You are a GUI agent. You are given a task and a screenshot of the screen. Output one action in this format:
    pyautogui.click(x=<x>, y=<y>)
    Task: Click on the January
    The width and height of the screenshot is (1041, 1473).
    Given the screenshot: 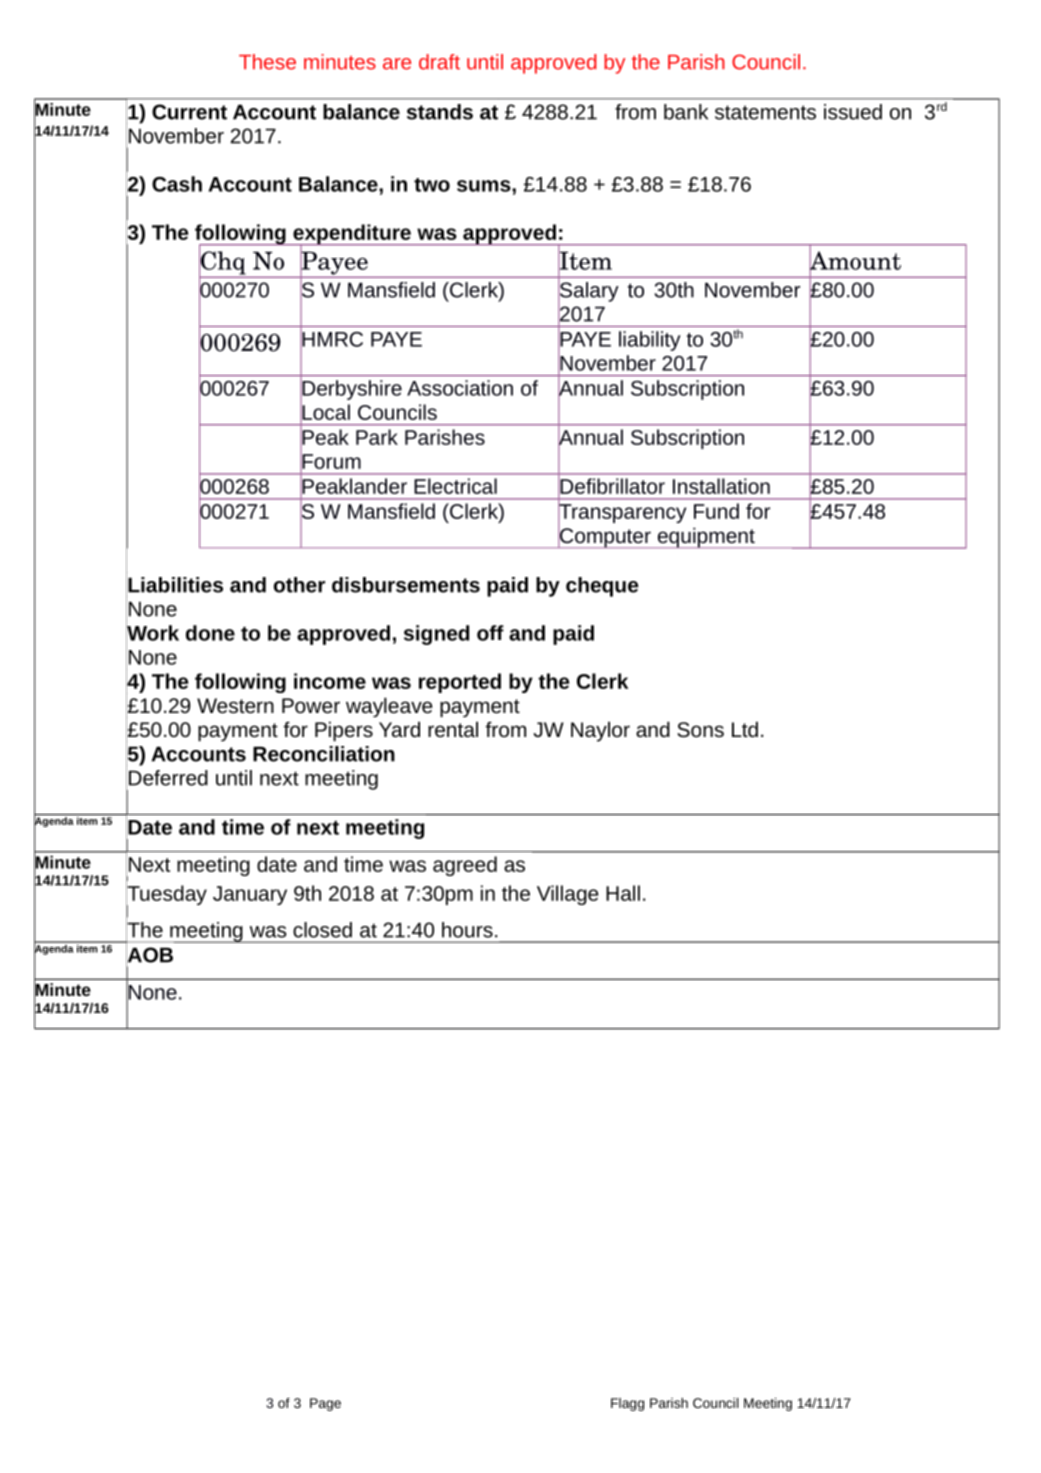 What is the action you would take?
    pyautogui.click(x=250, y=895)
